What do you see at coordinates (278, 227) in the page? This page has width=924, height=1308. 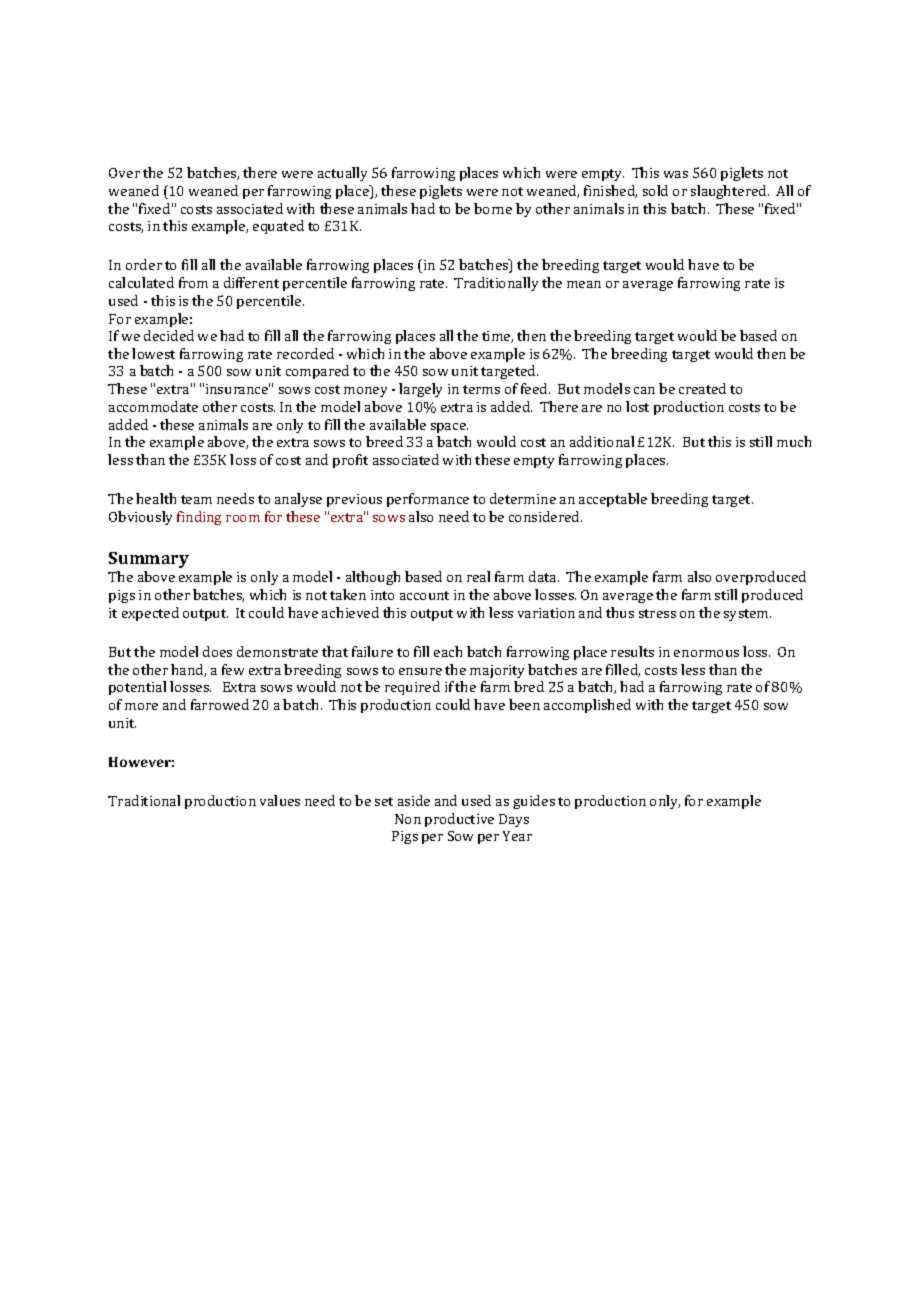 I see `equated` at bounding box center [278, 227].
